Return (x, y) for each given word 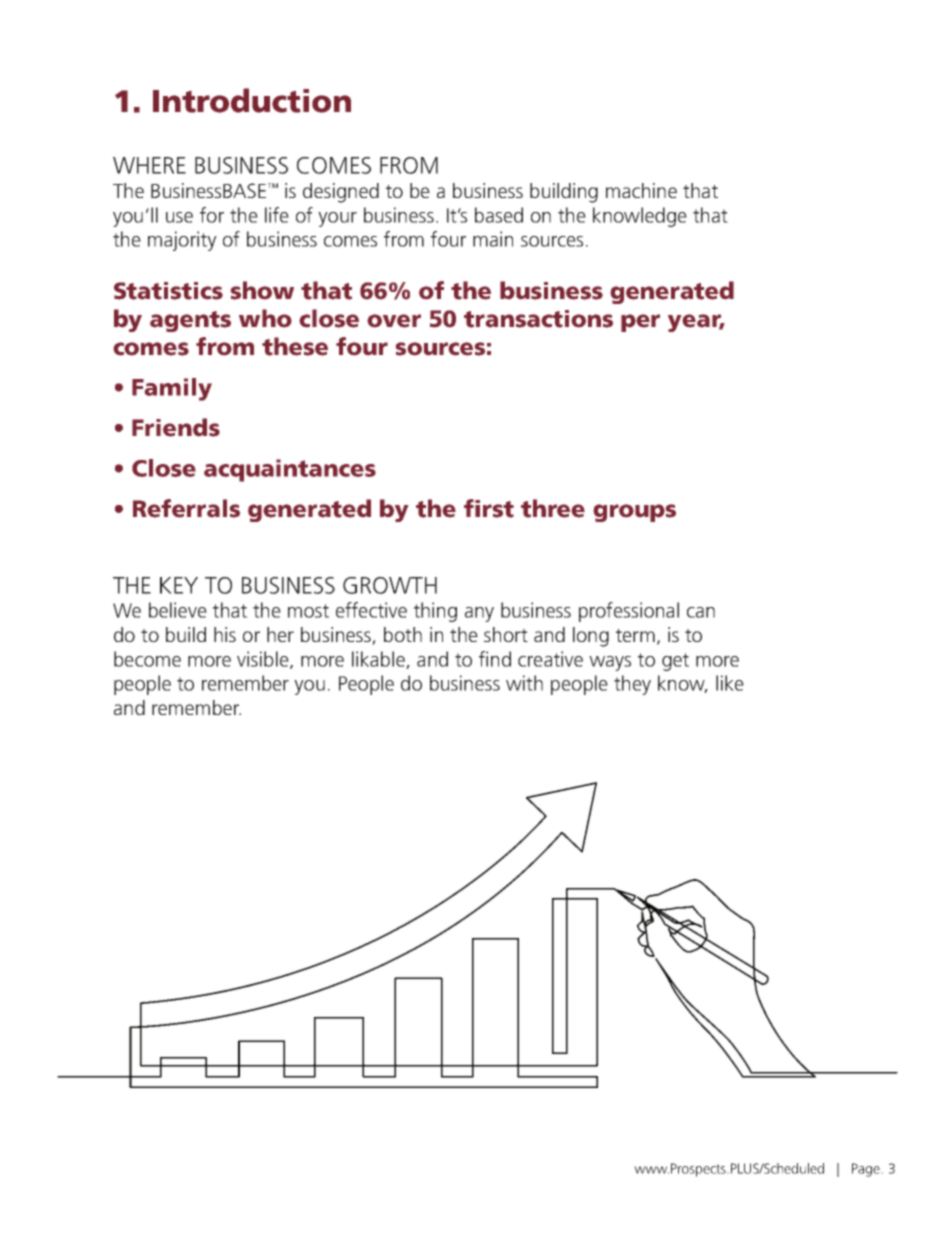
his (225, 634)
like (730, 683)
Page (867, 1170)
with (524, 683)
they (632, 685)
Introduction (252, 100)
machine (641, 190)
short (506, 634)
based (499, 215)
